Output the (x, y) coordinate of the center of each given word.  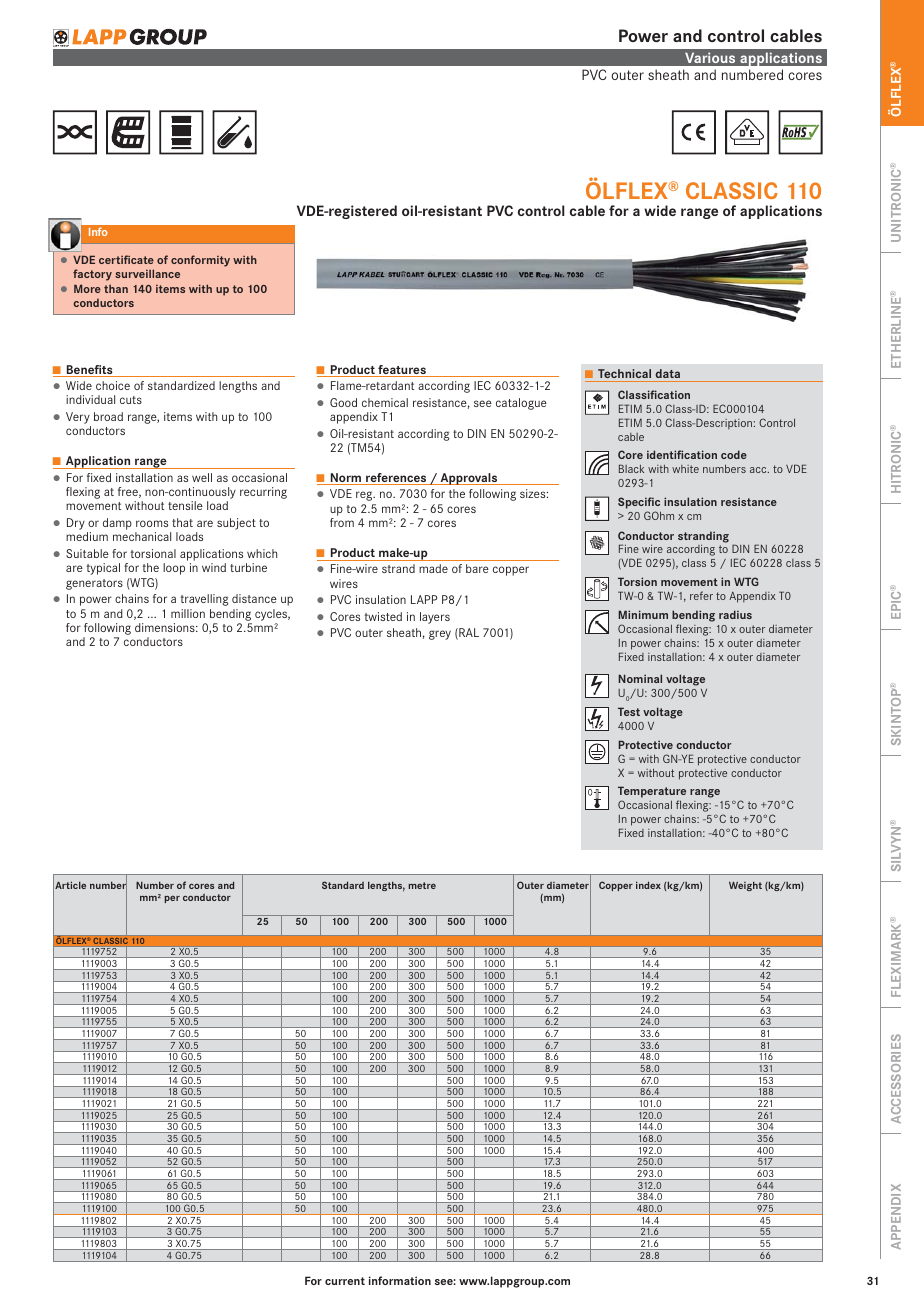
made (433, 568)
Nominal (640, 678)
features (402, 371)
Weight (745, 886)
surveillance (147, 273)
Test (629, 711)
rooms (152, 523)
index (648, 885)
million (188, 613)
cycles (272, 615)
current (345, 1281)
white (685, 469)
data (667, 373)
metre (422, 885)
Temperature (652, 792)
